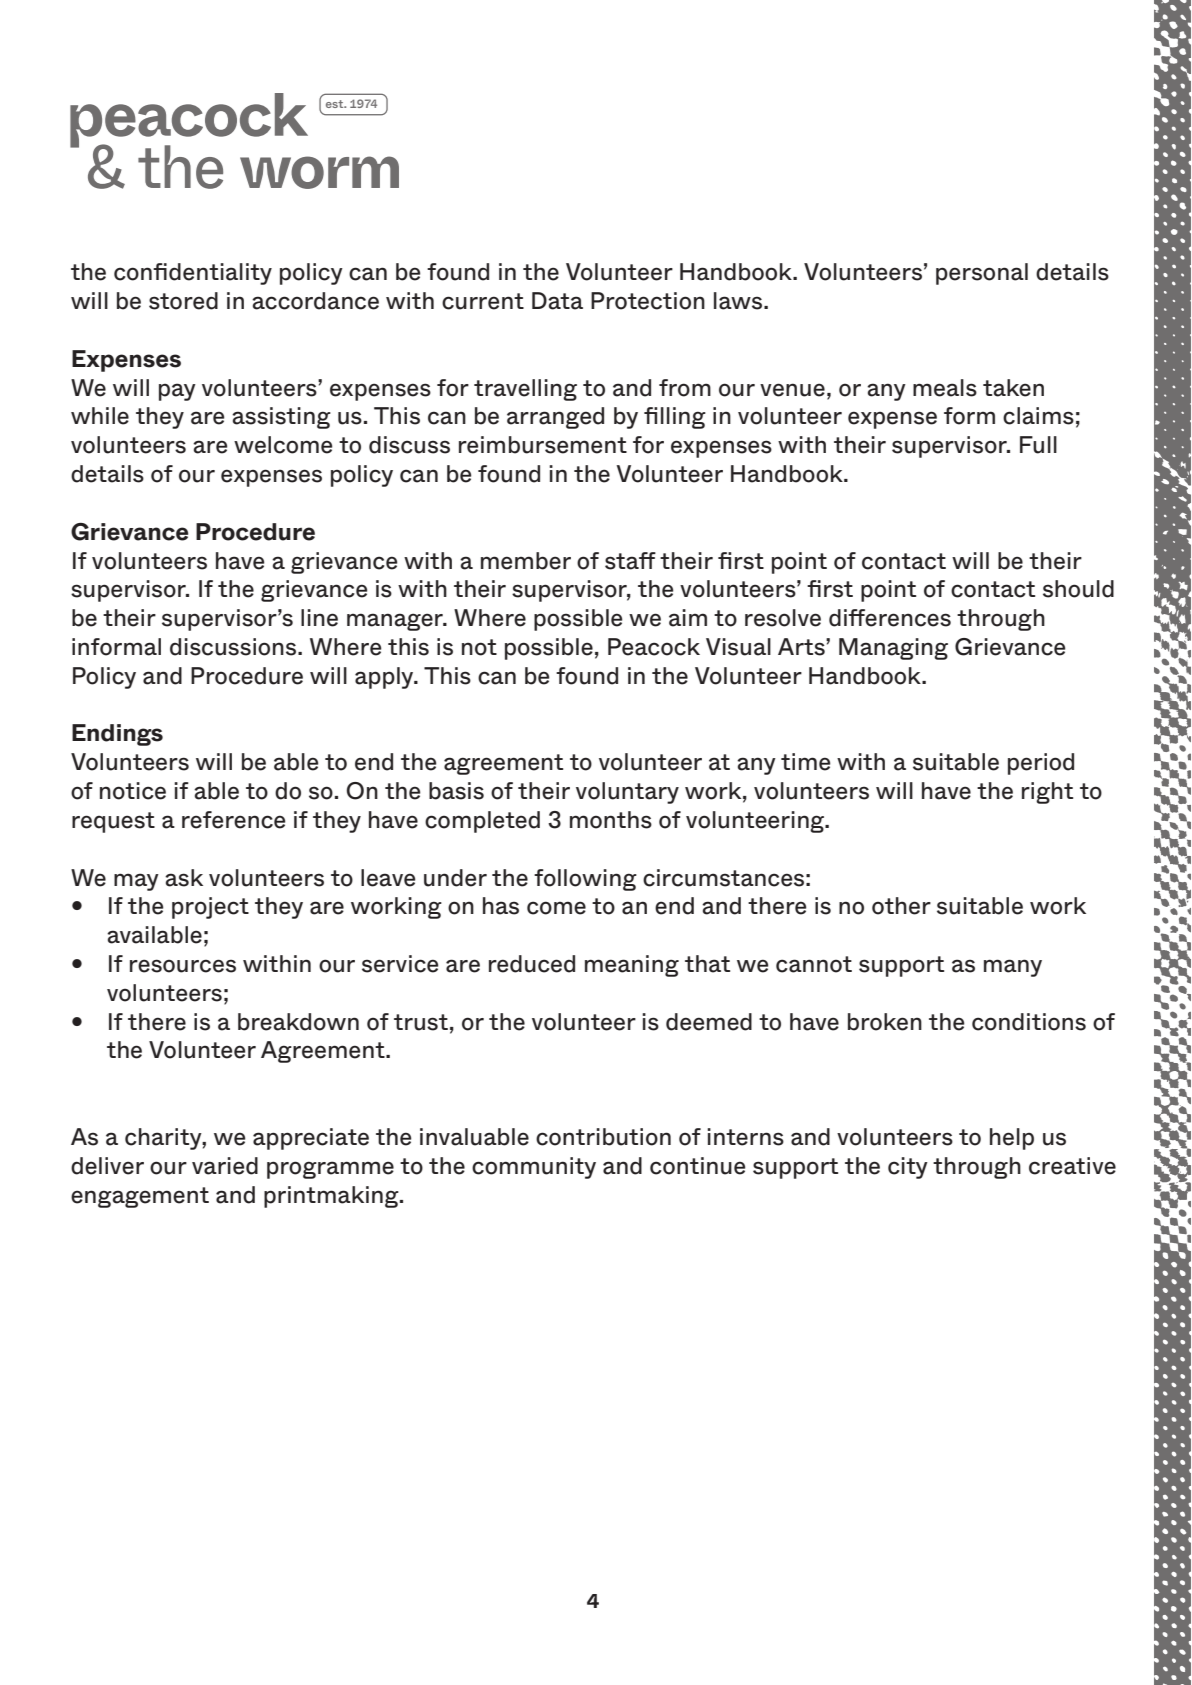 The height and width of the page is (1685, 1192). What do you see at coordinates (557, 301) in the page?
I see `Data` at bounding box center [557, 301].
